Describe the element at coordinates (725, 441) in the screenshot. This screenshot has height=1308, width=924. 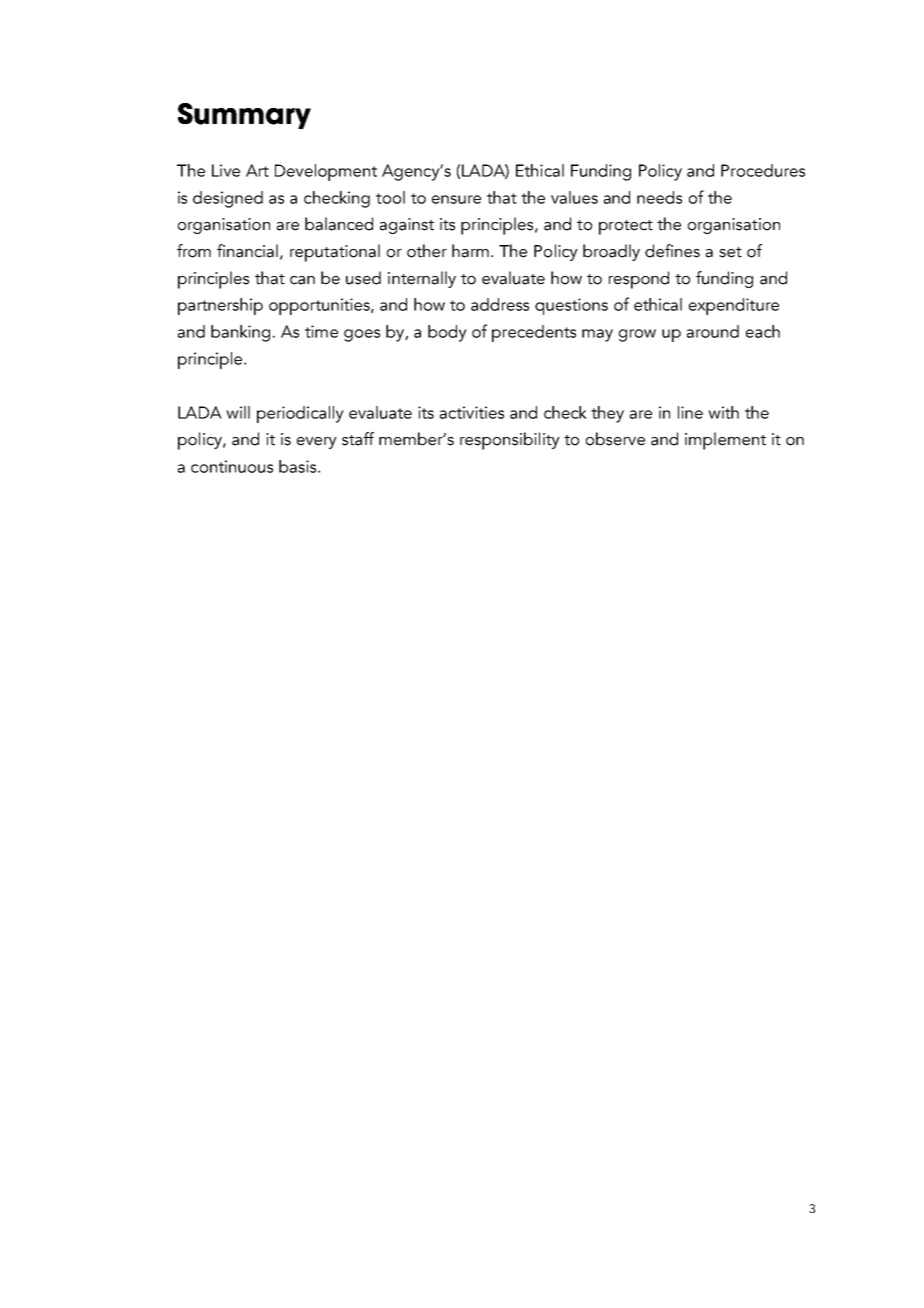
I see `implement` at that location.
